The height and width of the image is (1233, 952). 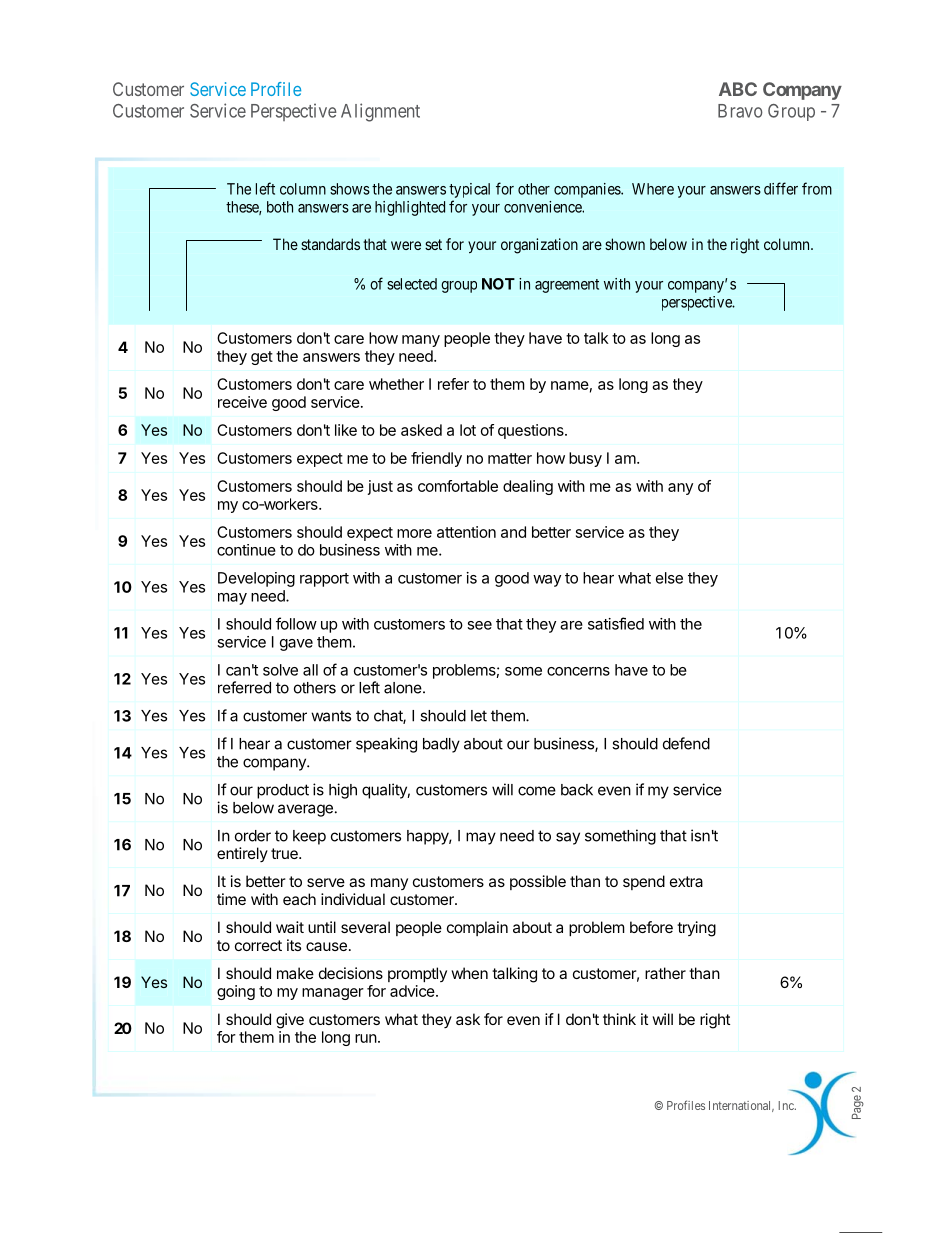 I want to click on when, so click(x=469, y=973).
